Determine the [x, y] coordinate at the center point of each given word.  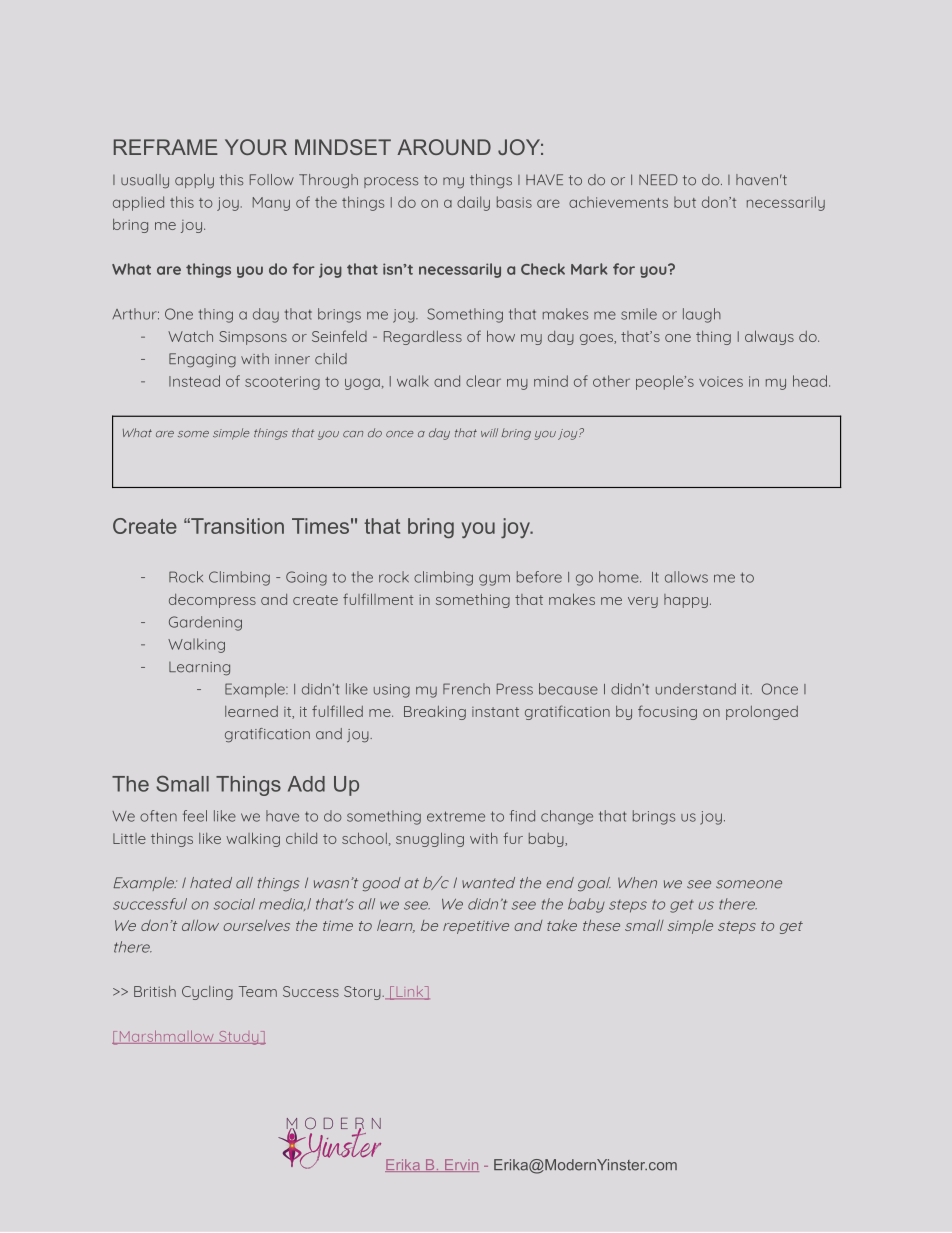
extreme [456, 816]
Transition [236, 526]
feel [195, 816]
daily [473, 203]
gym [494, 580]
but [685, 202]
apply [194, 181]
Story [363, 993]
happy [686, 601]
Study [239, 1038]
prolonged [762, 713]
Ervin [461, 1165]
